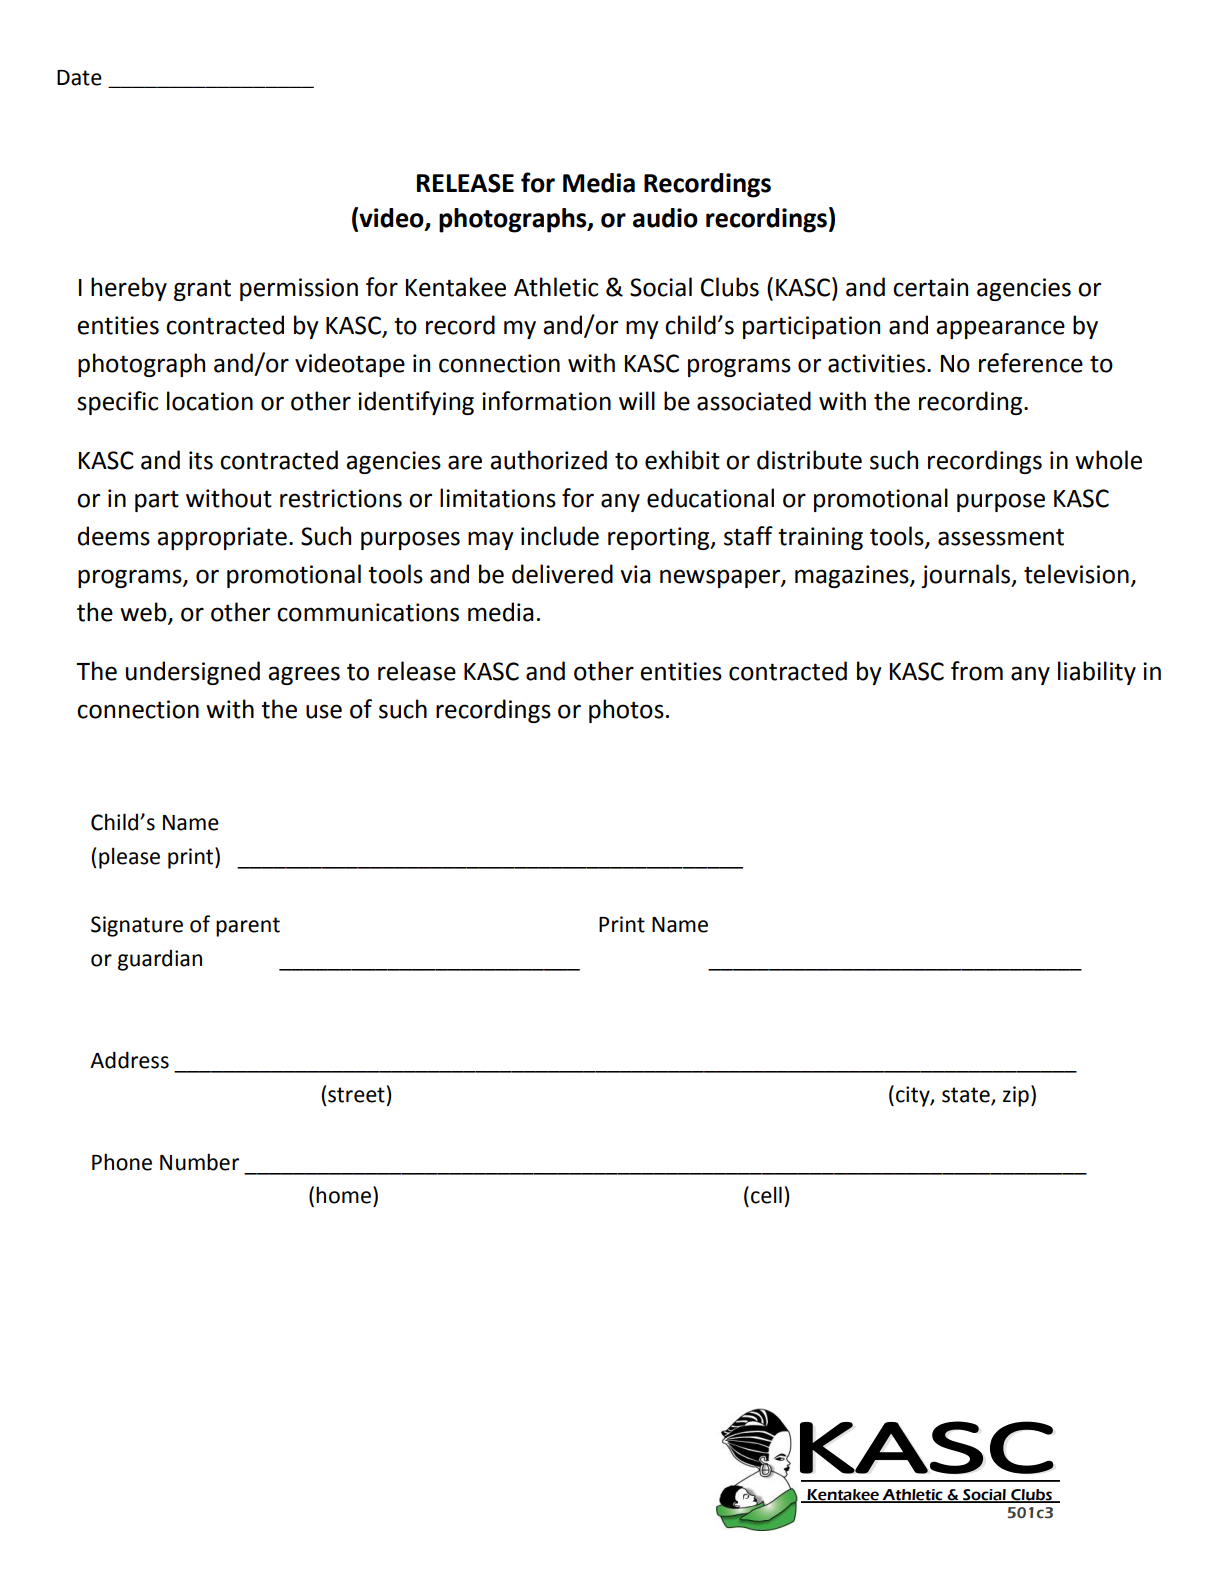  I want to click on audio, so click(665, 218).
